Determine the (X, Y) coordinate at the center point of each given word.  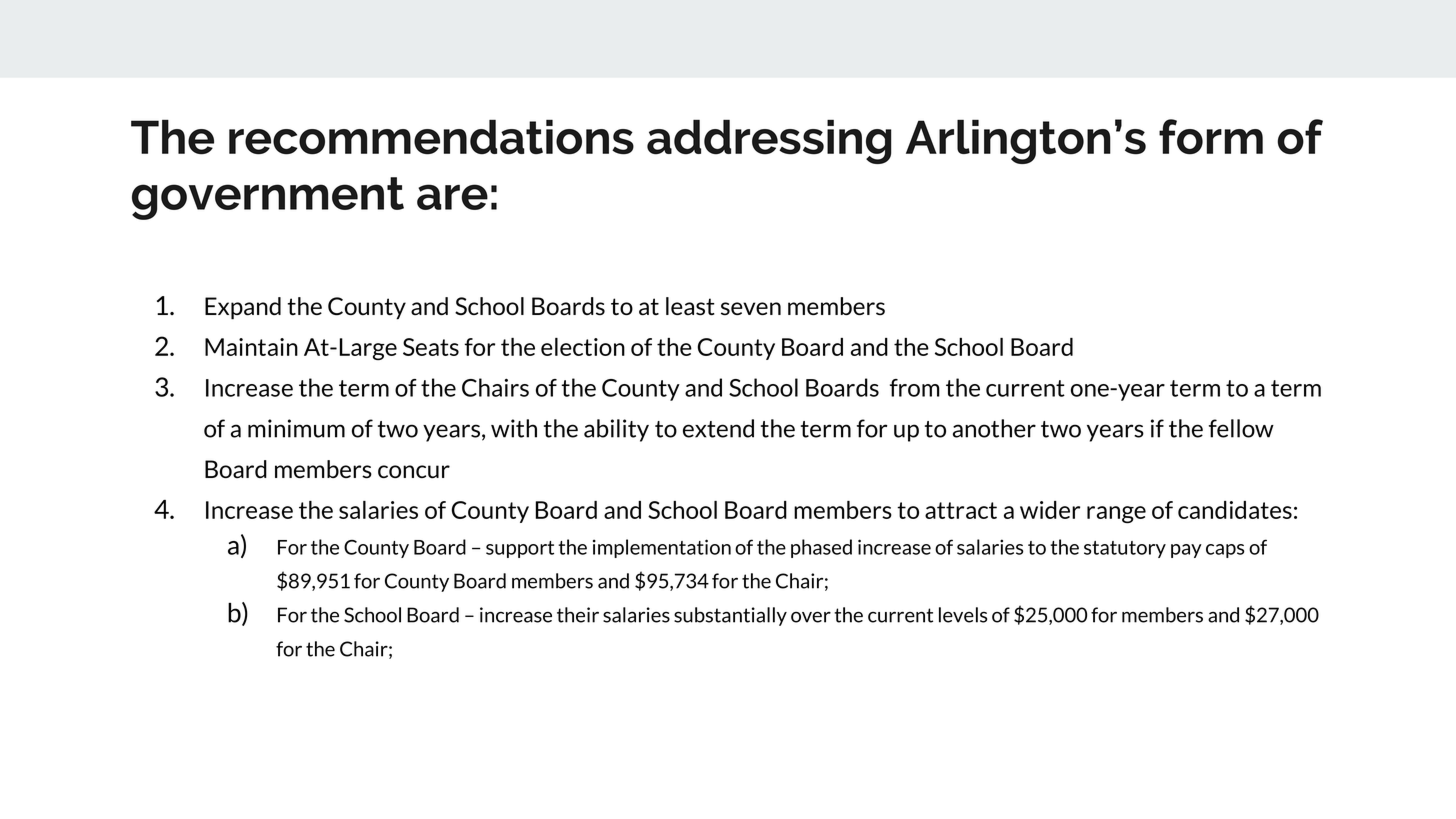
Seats (431, 347)
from (915, 388)
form (1211, 137)
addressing (769, 142)
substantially (730, 616)
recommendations (431, 137)
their (578, 615)
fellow (1241, 428)
